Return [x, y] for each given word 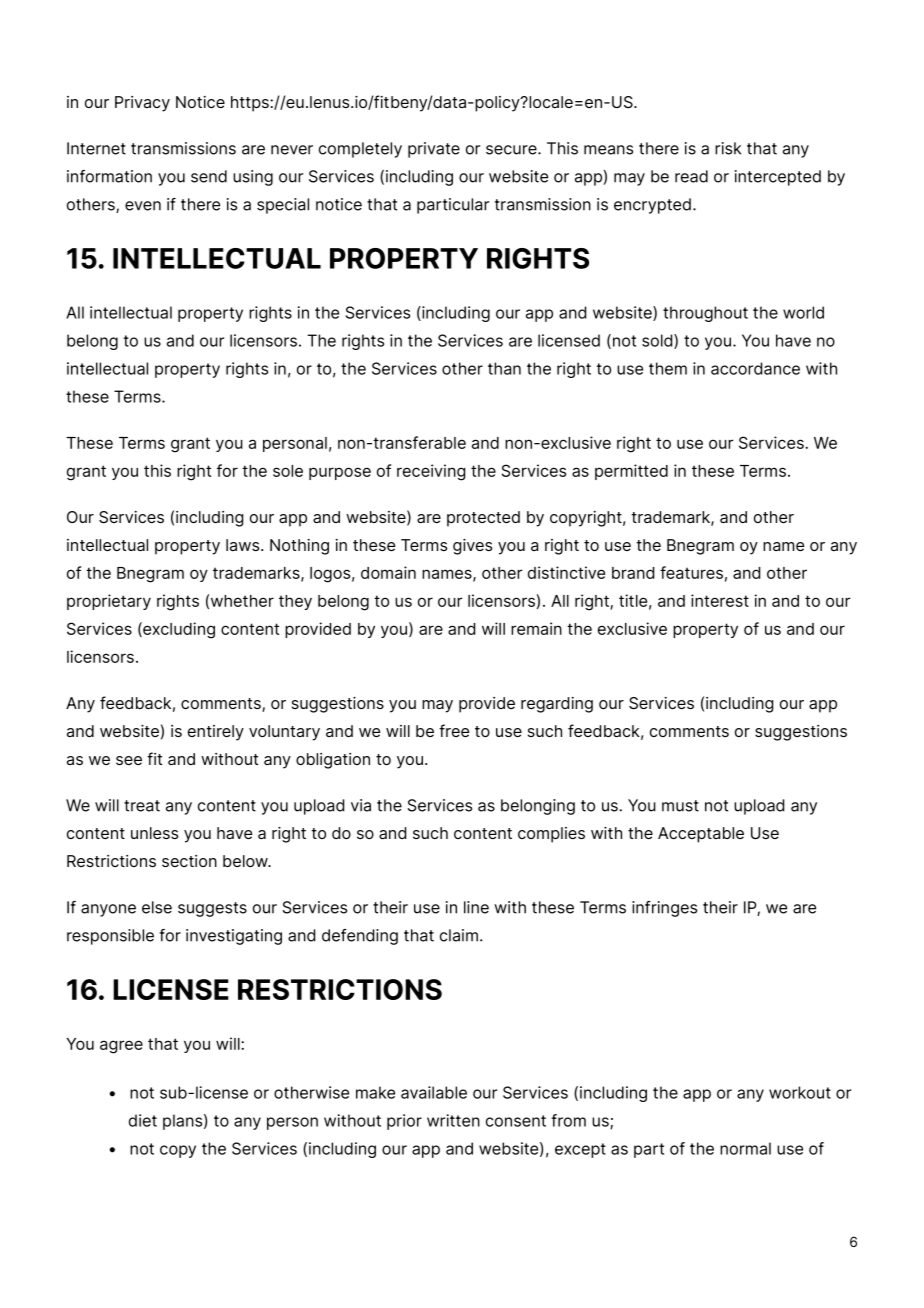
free [454, 730]
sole [288, 471]
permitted [631, 472]
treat [142, 806]
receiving [431, 472]
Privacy [142, 104]
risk [728, 148]
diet [143, 1120]
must [680, 806]
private [434, 150]
